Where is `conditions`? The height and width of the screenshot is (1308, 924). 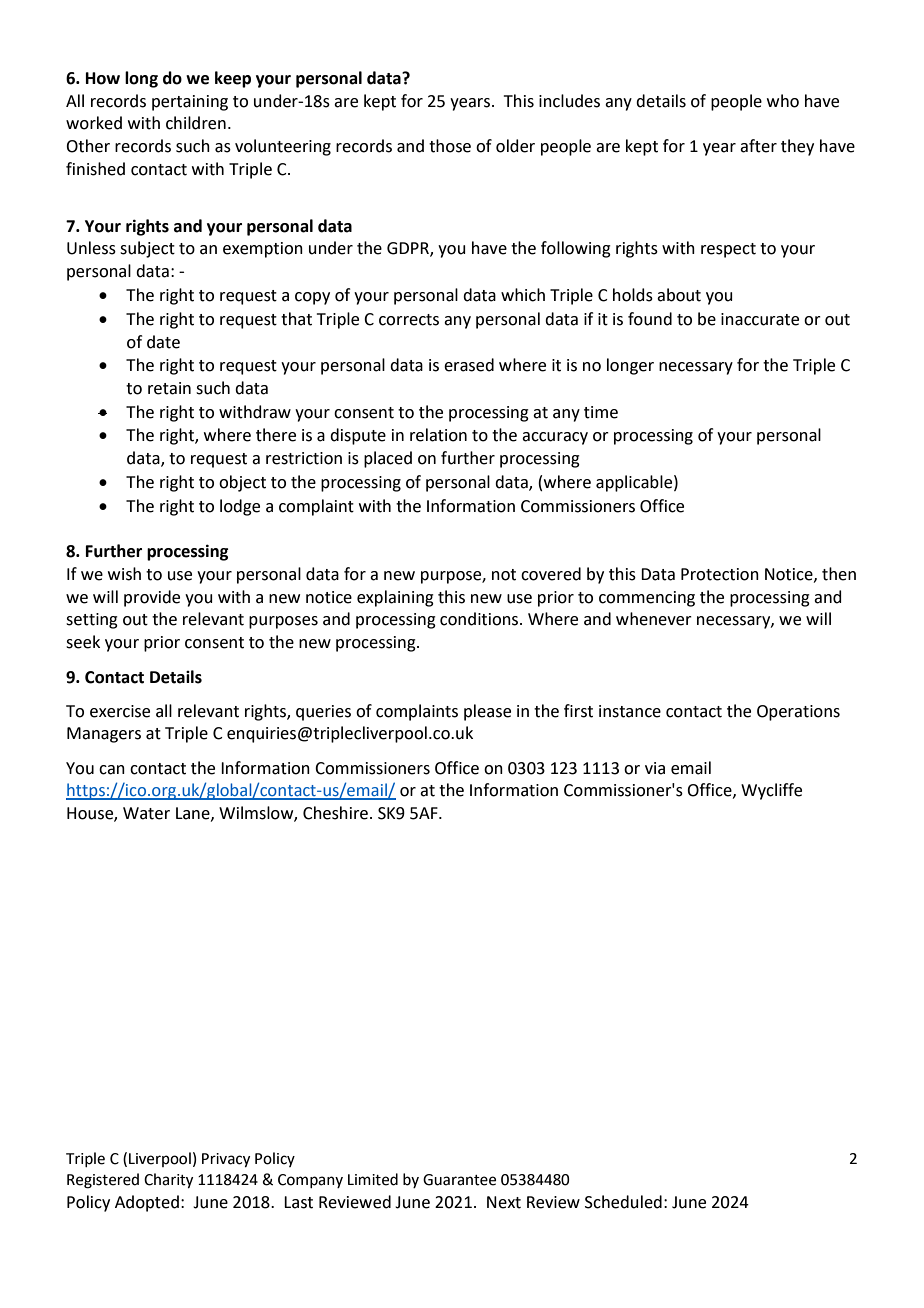
conditions is located at coordinates (480, 619).
